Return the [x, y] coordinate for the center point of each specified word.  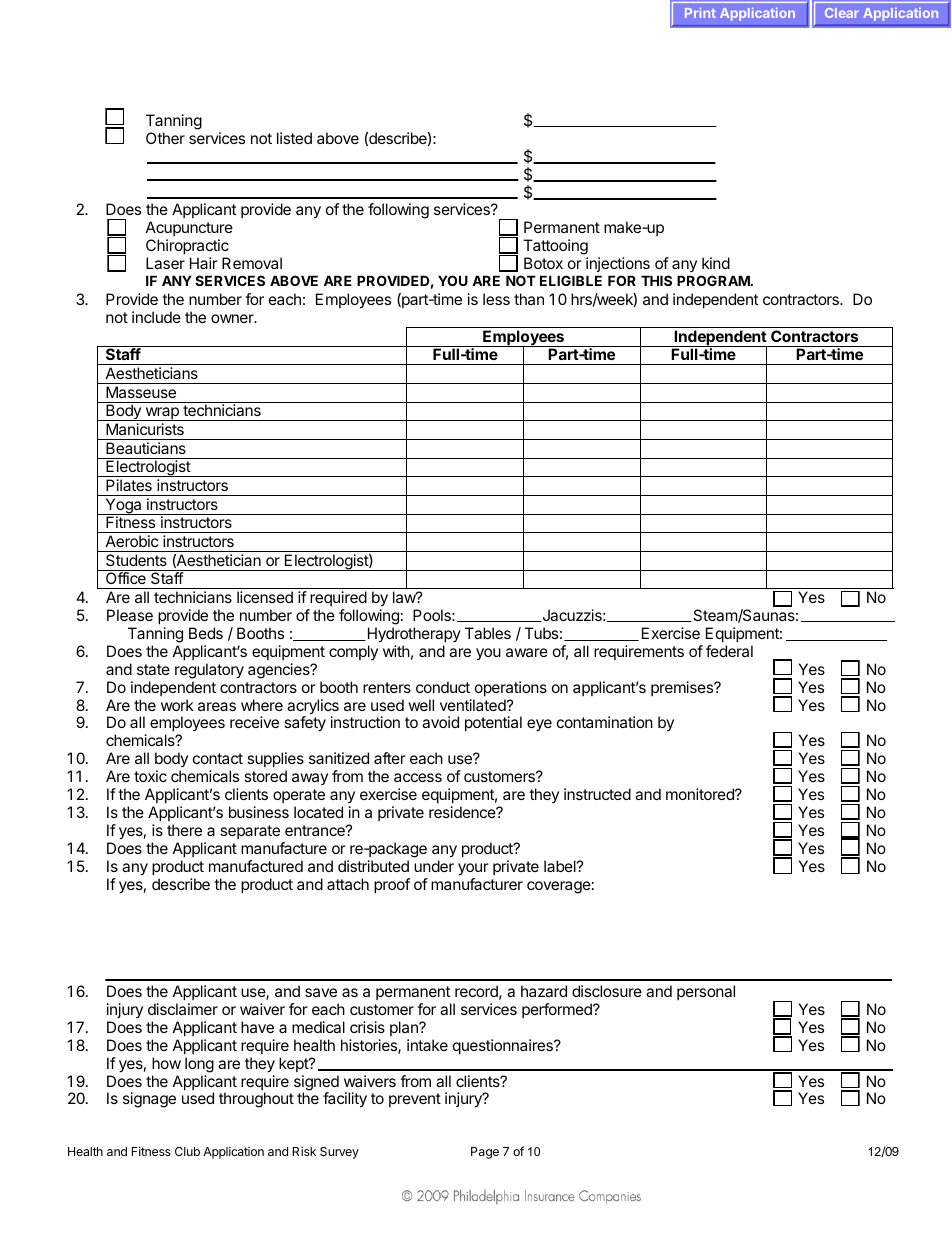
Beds [206, 633]
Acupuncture [189, 230]
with [396, 651]
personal [706, 992]
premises [683, 688]
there [184, 830]
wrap [162, 414]
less [496, 299]
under [434, 866]
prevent [415, 1100]
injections [618, 264]
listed [294, 138]
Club [187, 1151]
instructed [597, 794]
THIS [656, 280]
